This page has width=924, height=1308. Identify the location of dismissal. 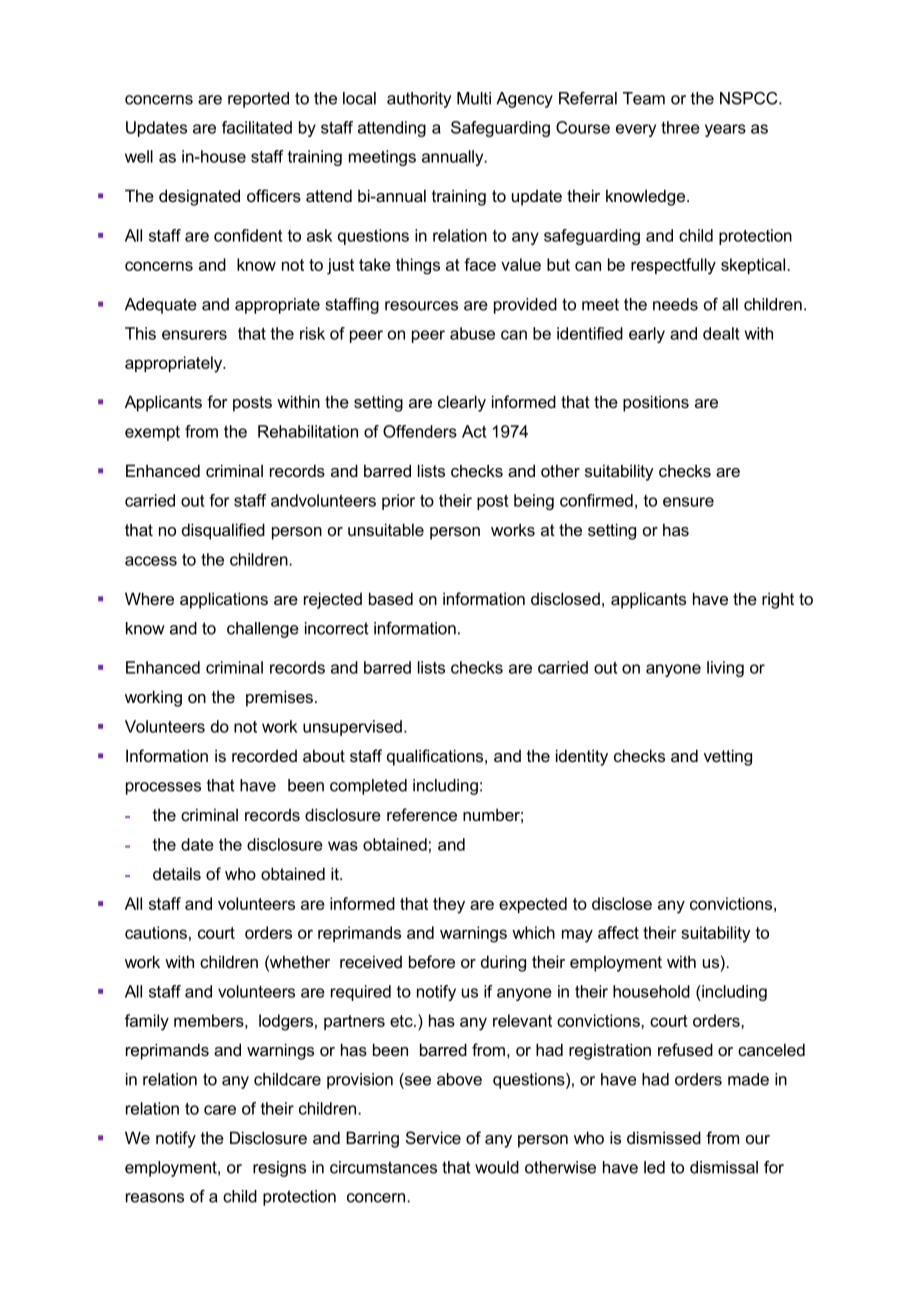
(724, 1167).
